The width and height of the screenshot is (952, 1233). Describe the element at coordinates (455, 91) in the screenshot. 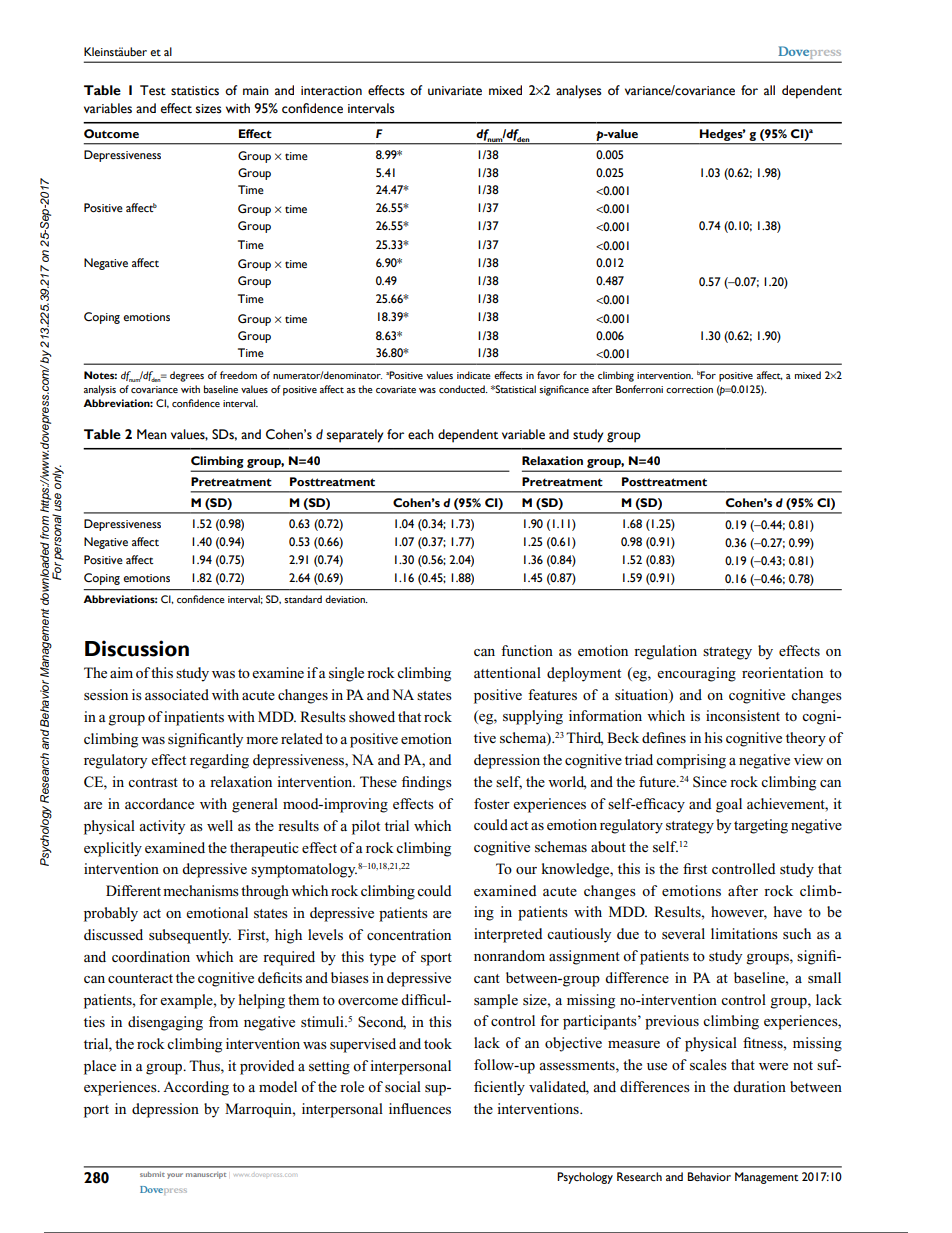

I see `univariate` at that location.
